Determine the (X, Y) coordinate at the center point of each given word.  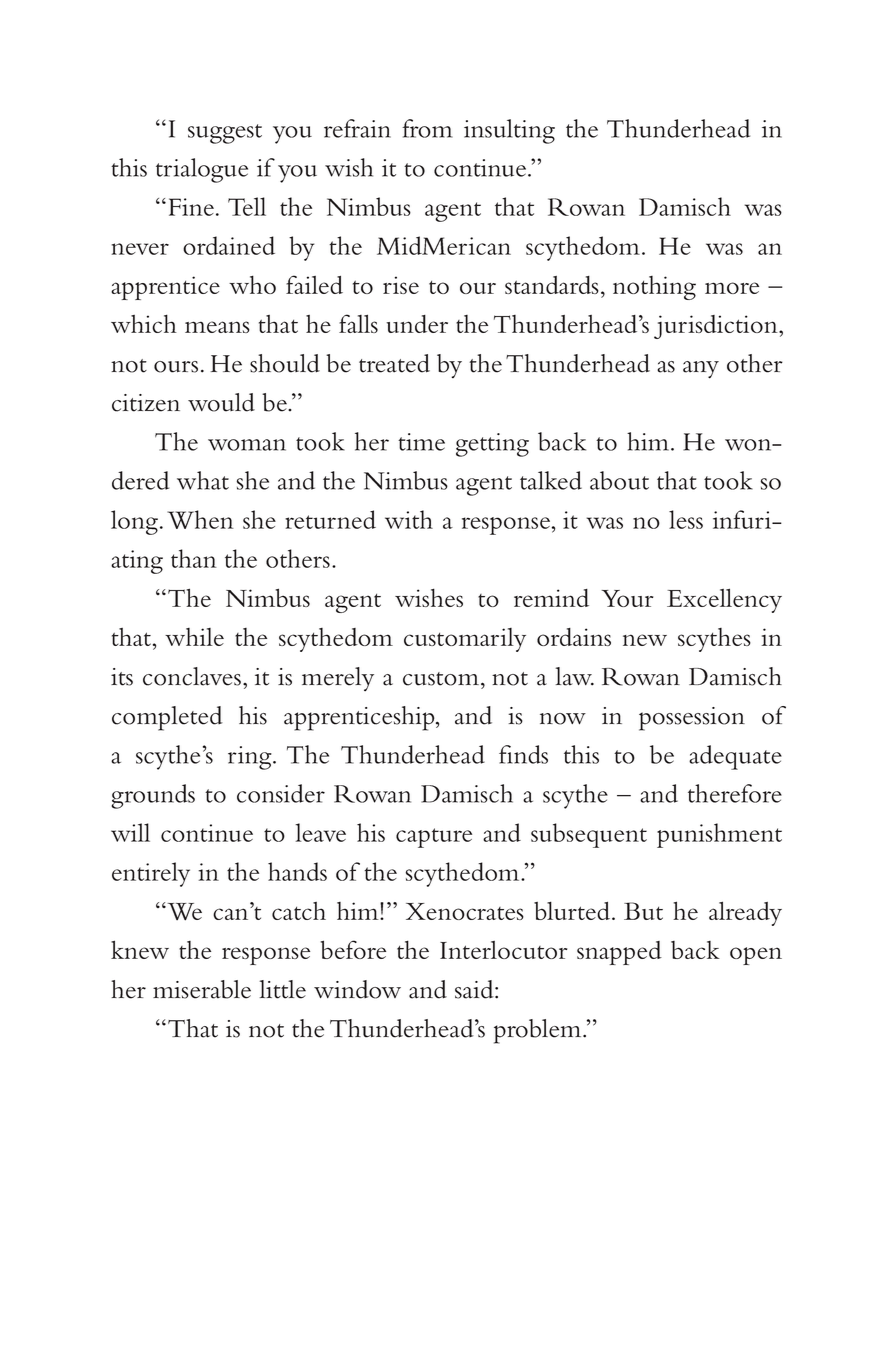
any (701, 370)
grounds (153, 796)
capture (434, 838)
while (194, 637)
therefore (735, 793)
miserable (202, 989)
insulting (509, 131)
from (427, 128)
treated (394, 363)
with (409, 519)
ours (176, 367)
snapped (619, 953)
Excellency (724, 600)
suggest (225, 134)
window (357, 989)
